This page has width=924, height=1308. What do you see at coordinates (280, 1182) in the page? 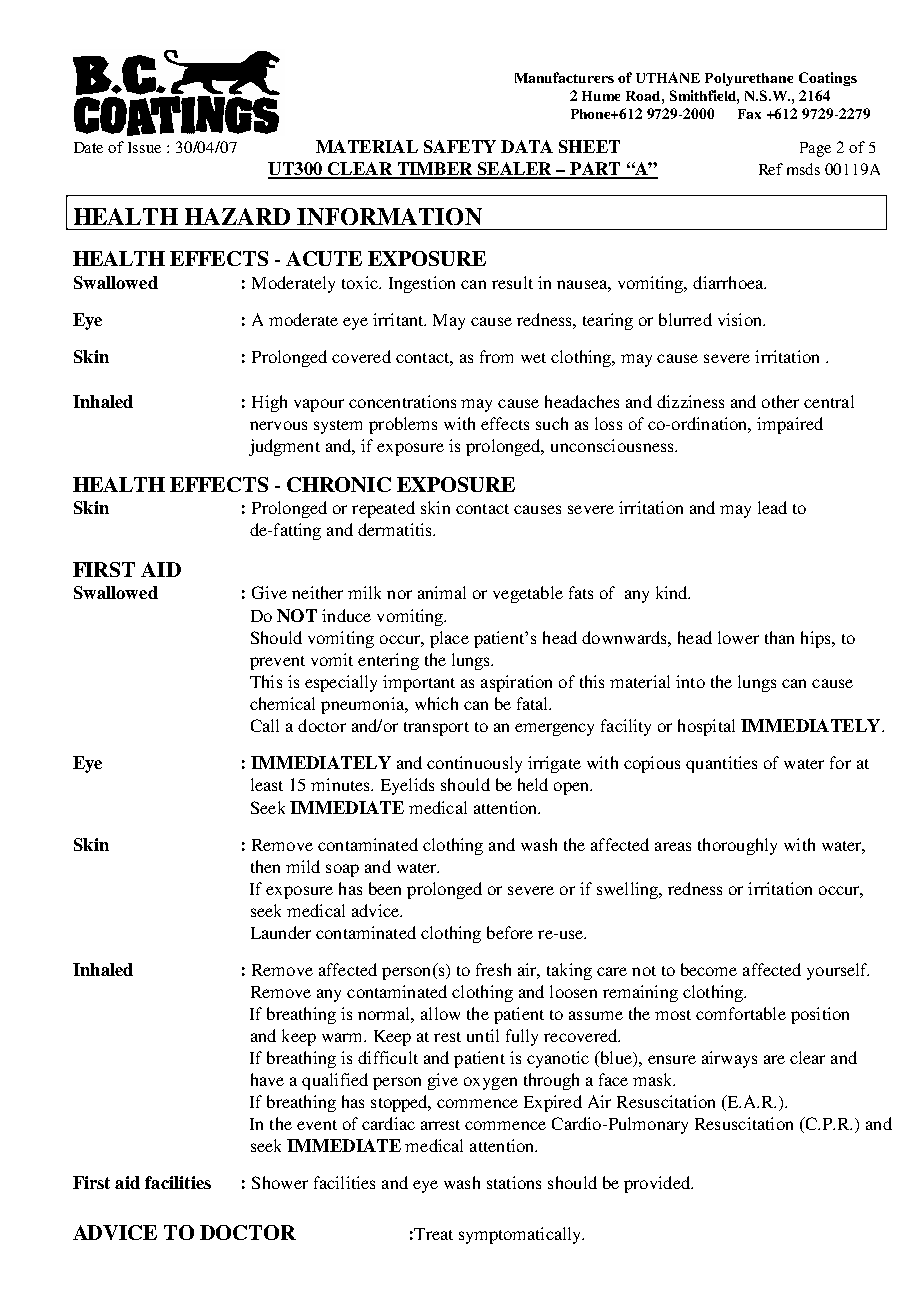
I see `Shower` at bounding box center [280, 1182].
